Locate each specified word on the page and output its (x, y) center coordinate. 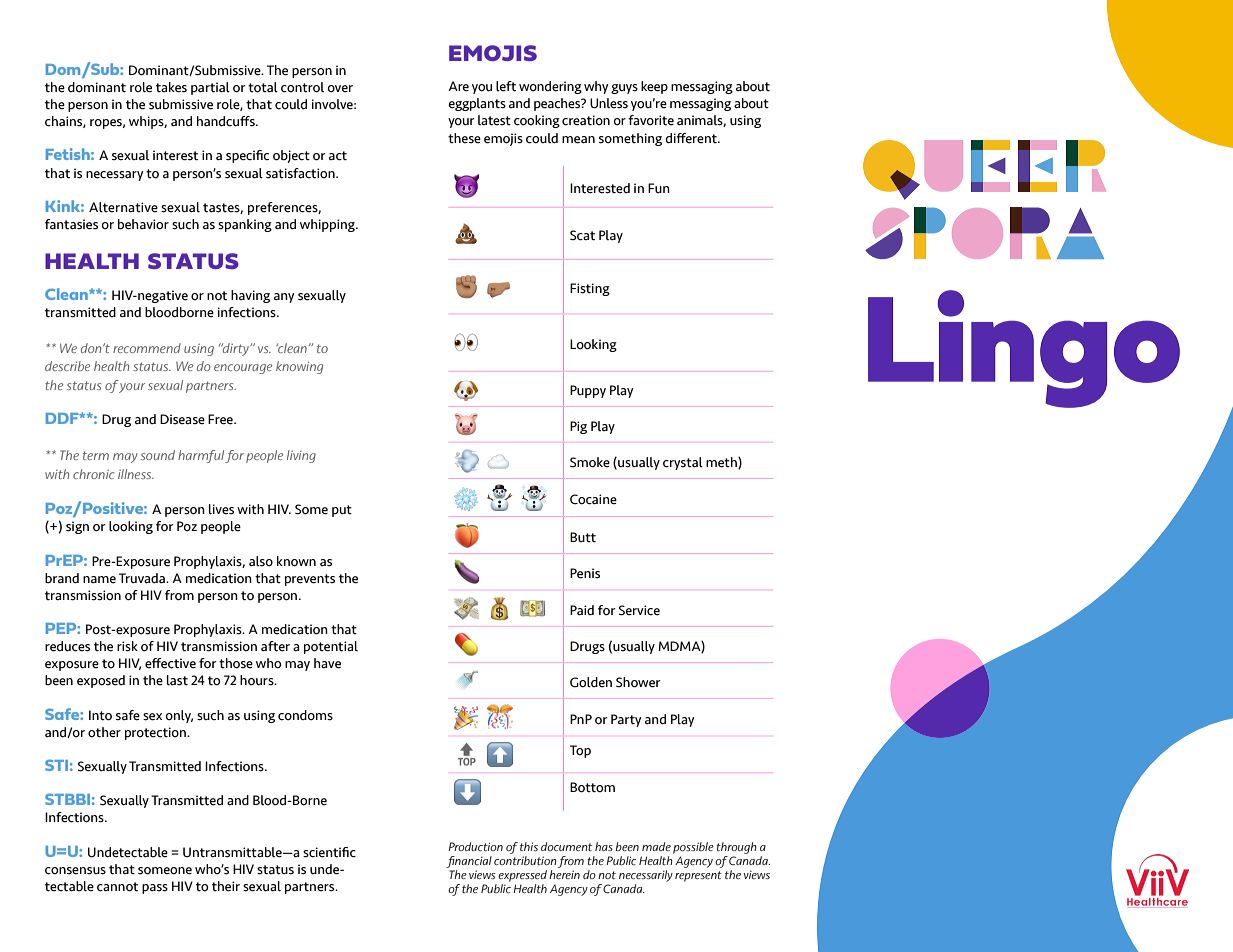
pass (155, 889)
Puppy (588, 391)
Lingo (1024, 349)
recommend (147, 348)
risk (127, 646)
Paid (582, 610)
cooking (537, 121)
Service (639, 610)
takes (171, 87)
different (692, 138)
